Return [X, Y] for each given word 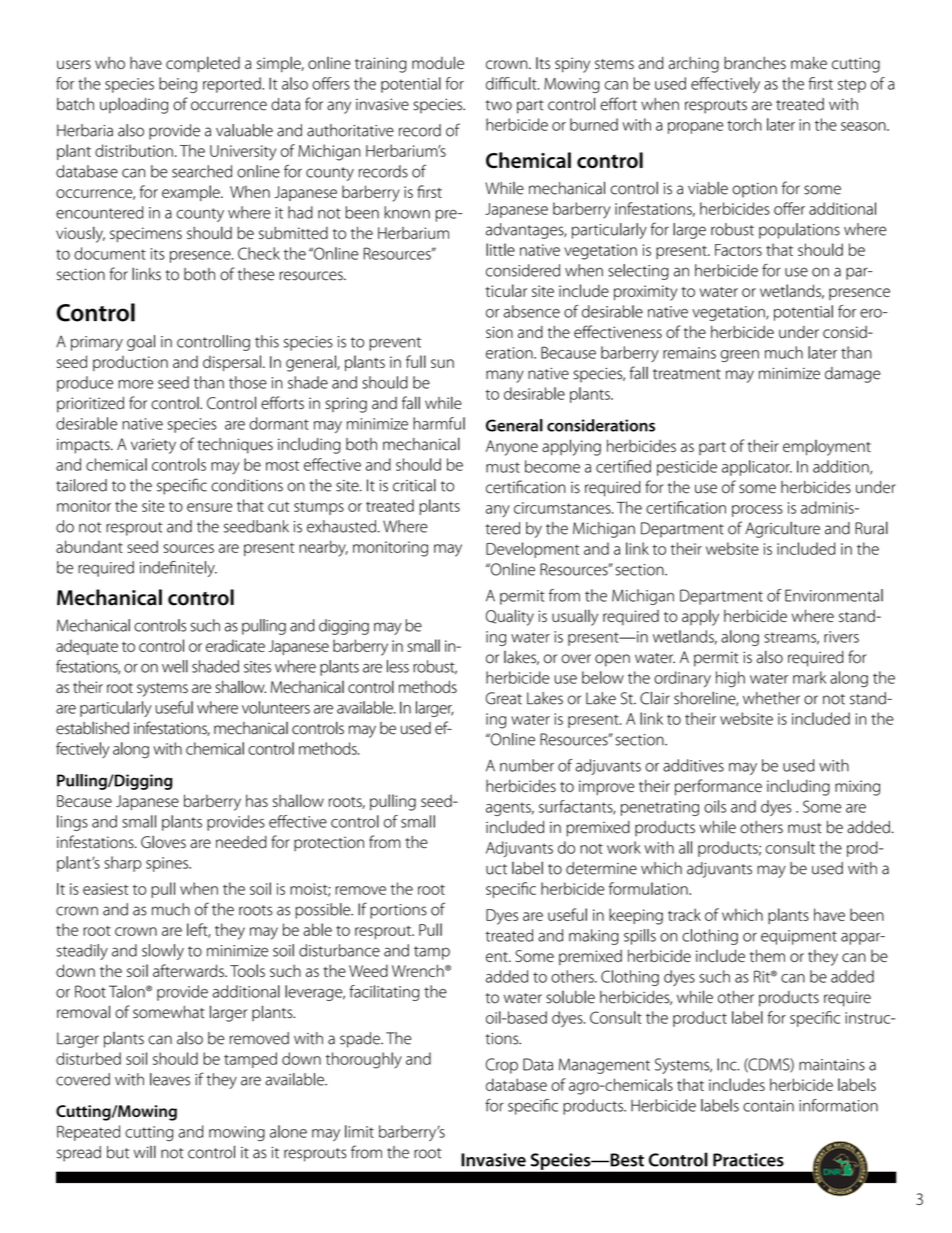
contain [768, 1106]
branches [755, 63]
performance [718, 787]
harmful [439, 423]
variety [153, 446]
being [178, 85]
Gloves [163, 842]
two [499, 105]
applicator [757, 468]
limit [359, 1131]
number [527, 765]
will [145, 1151]
